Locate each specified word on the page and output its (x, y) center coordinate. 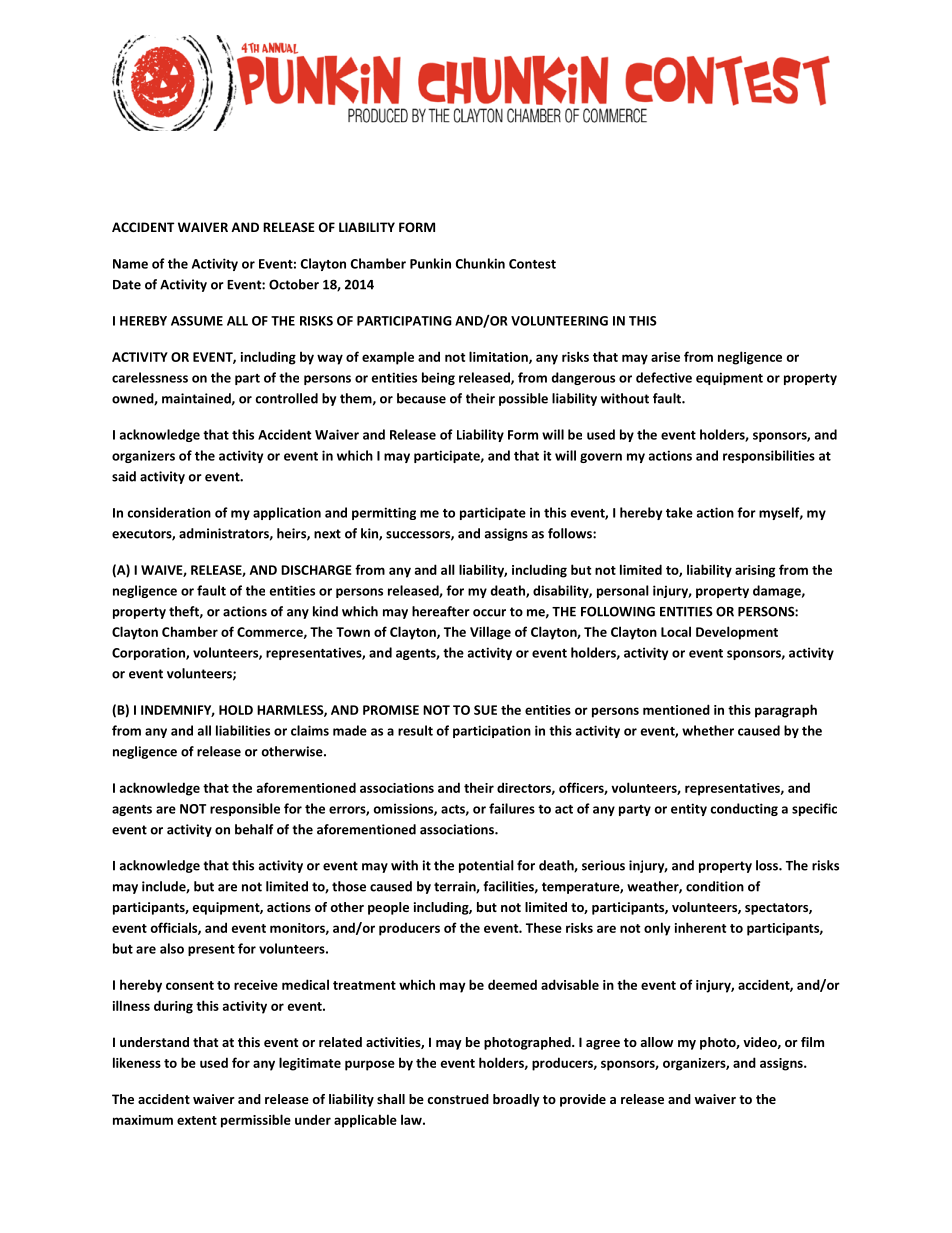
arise (665, 357)
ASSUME (197, 321)
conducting (744, 809)
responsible (245, 809)
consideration (169, 512)
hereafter (441, 611)
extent (197, 1120)
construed (458, 1099)
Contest (532, 264)
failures (512, 808)
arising (755, 571)
